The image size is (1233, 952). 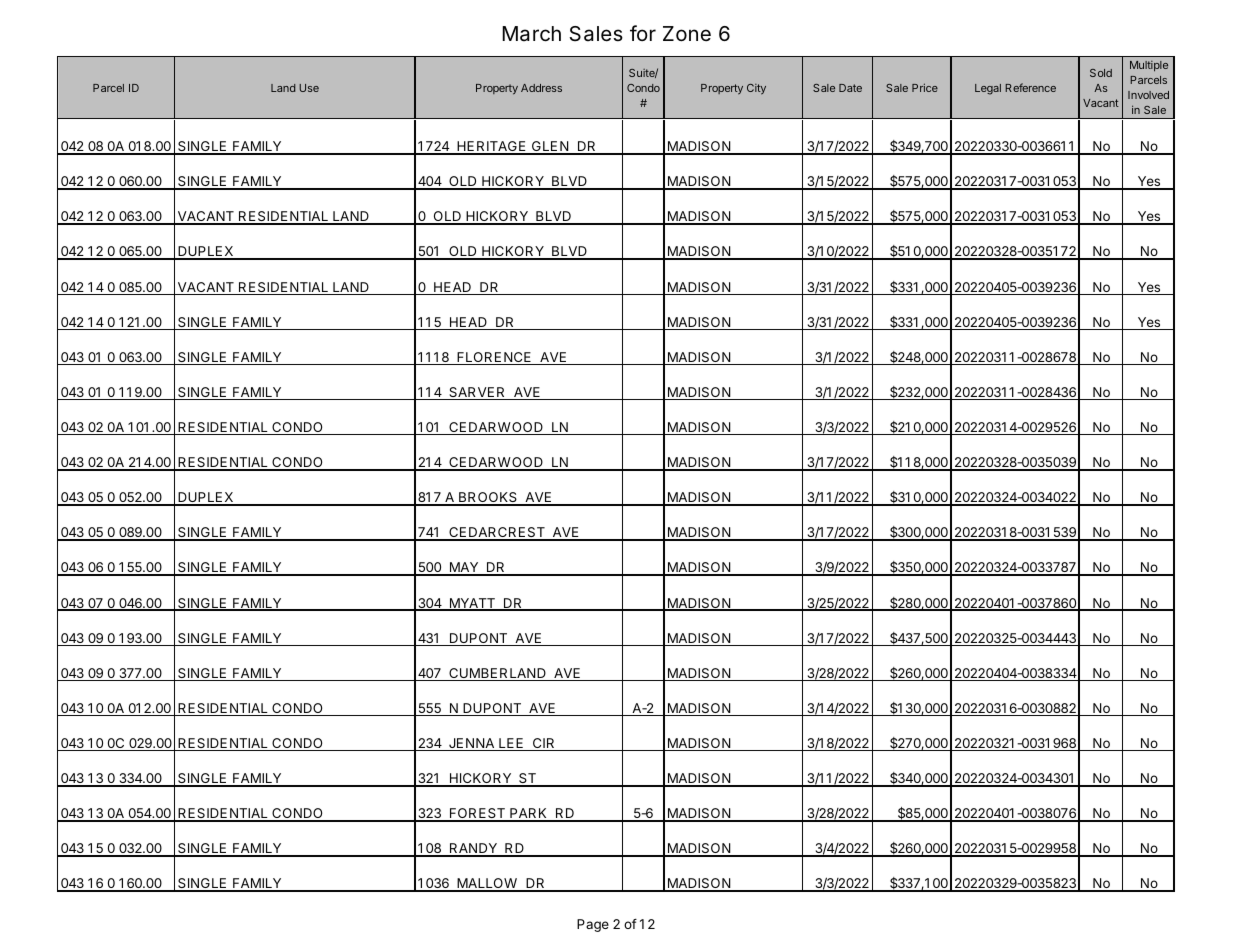 I want to click on Address, so click(x=541, y=88).
